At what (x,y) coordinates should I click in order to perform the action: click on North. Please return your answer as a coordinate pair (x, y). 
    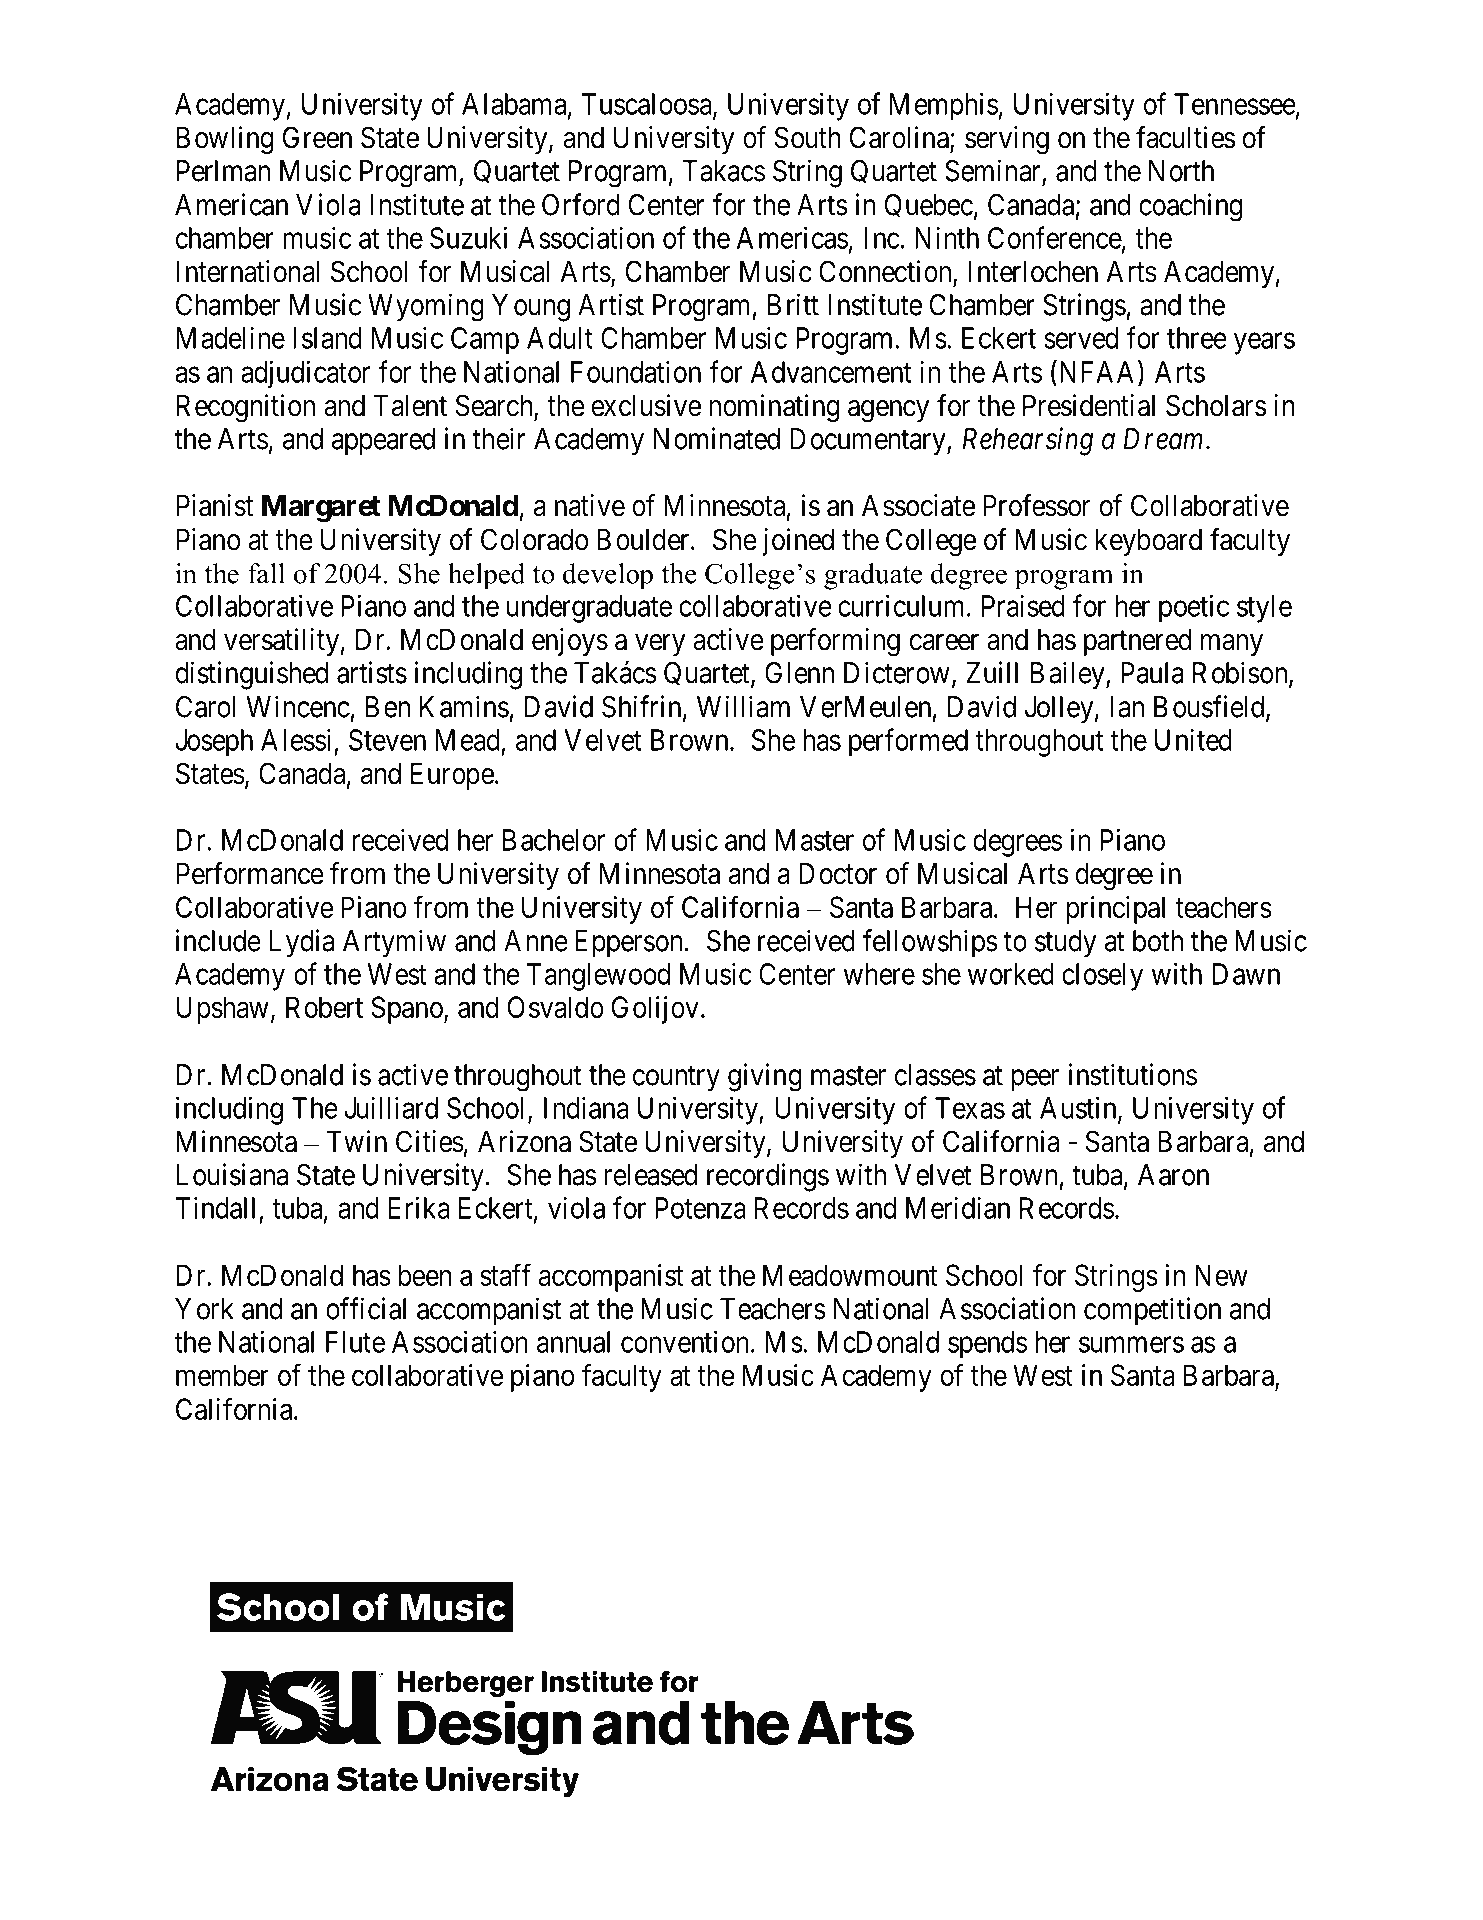
    Looking at the image, I should click on (1181, 171).
